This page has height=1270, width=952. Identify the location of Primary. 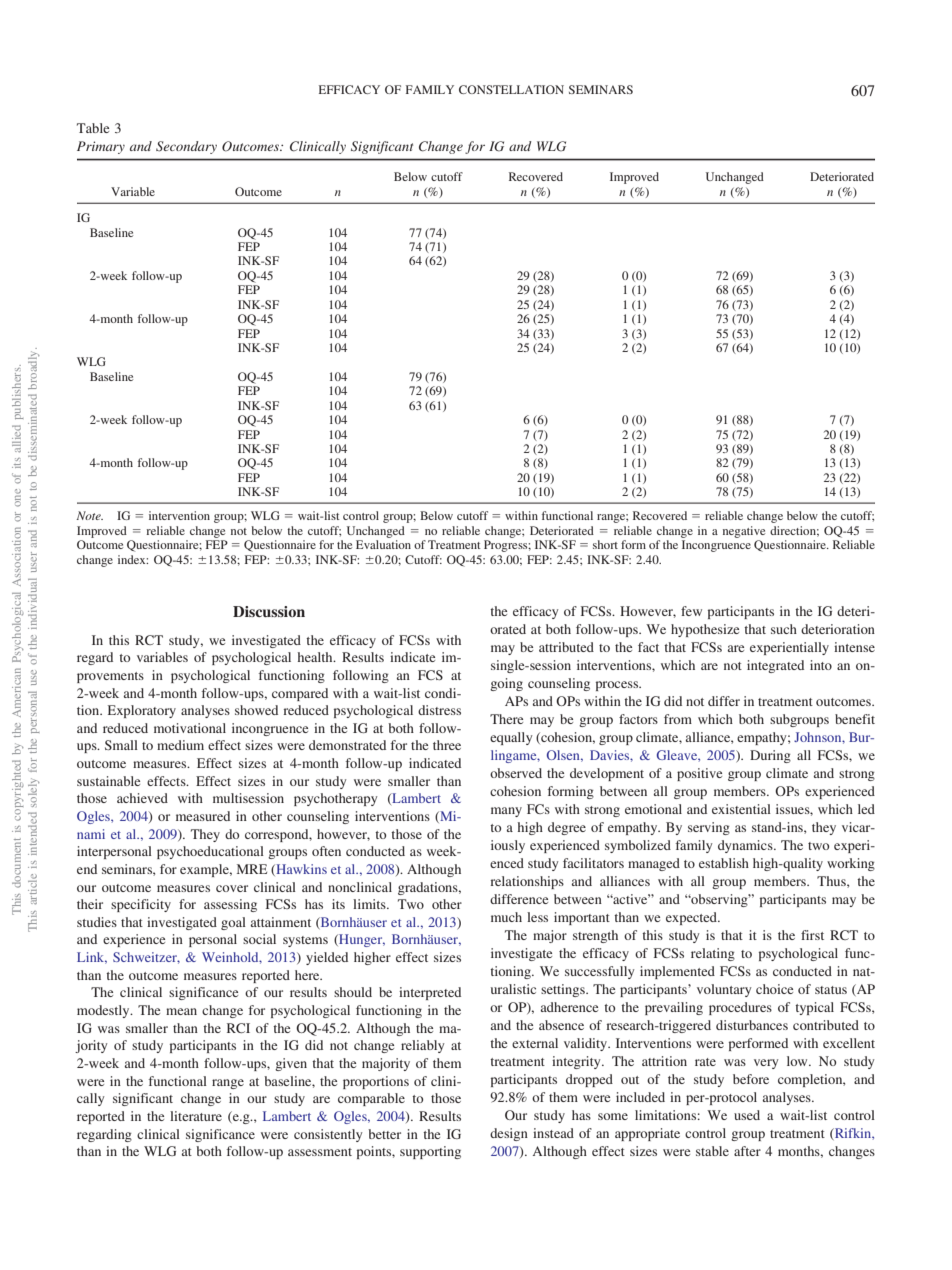
(101, 147).
